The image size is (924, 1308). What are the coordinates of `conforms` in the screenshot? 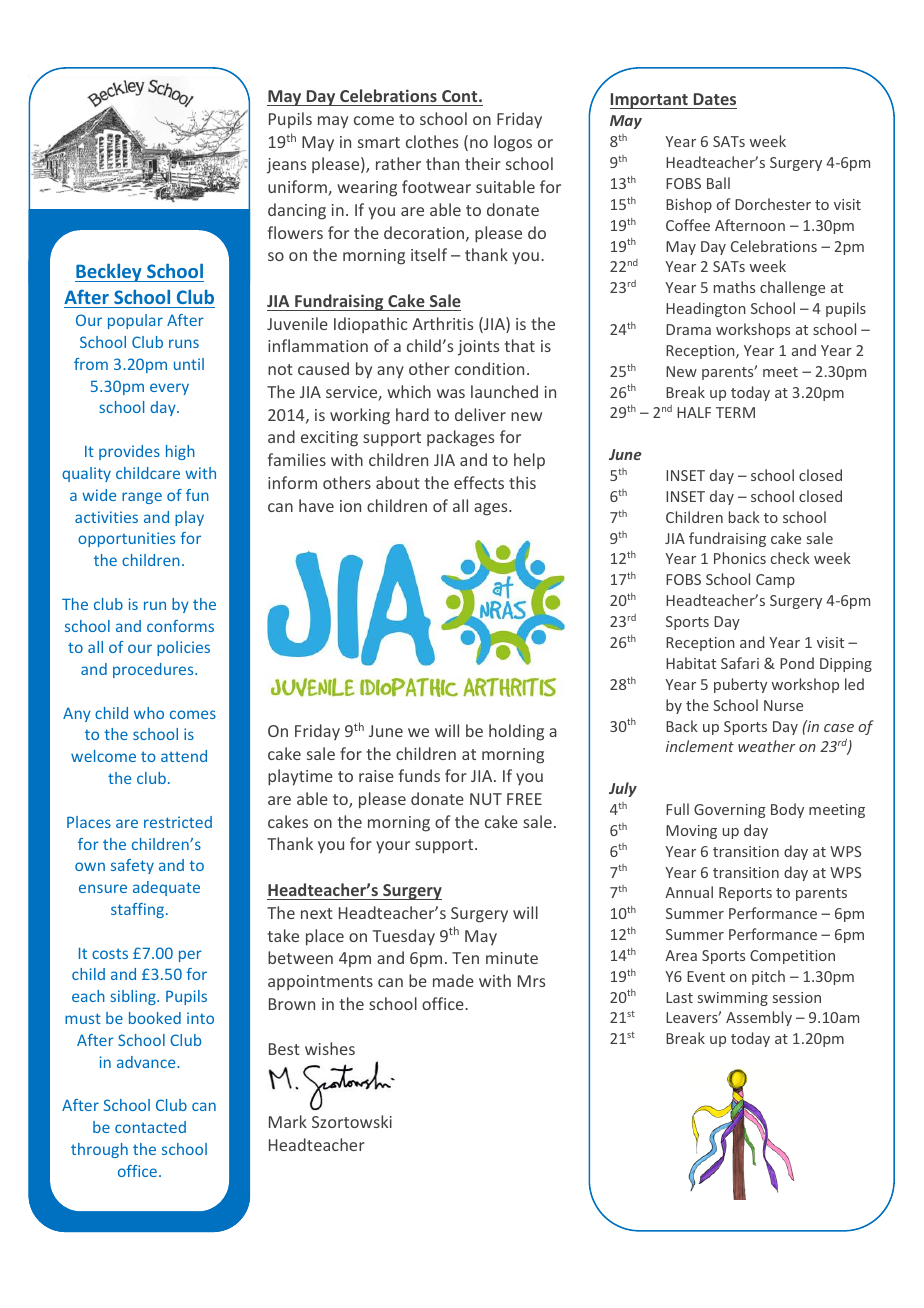 It's located at (180, 626).
